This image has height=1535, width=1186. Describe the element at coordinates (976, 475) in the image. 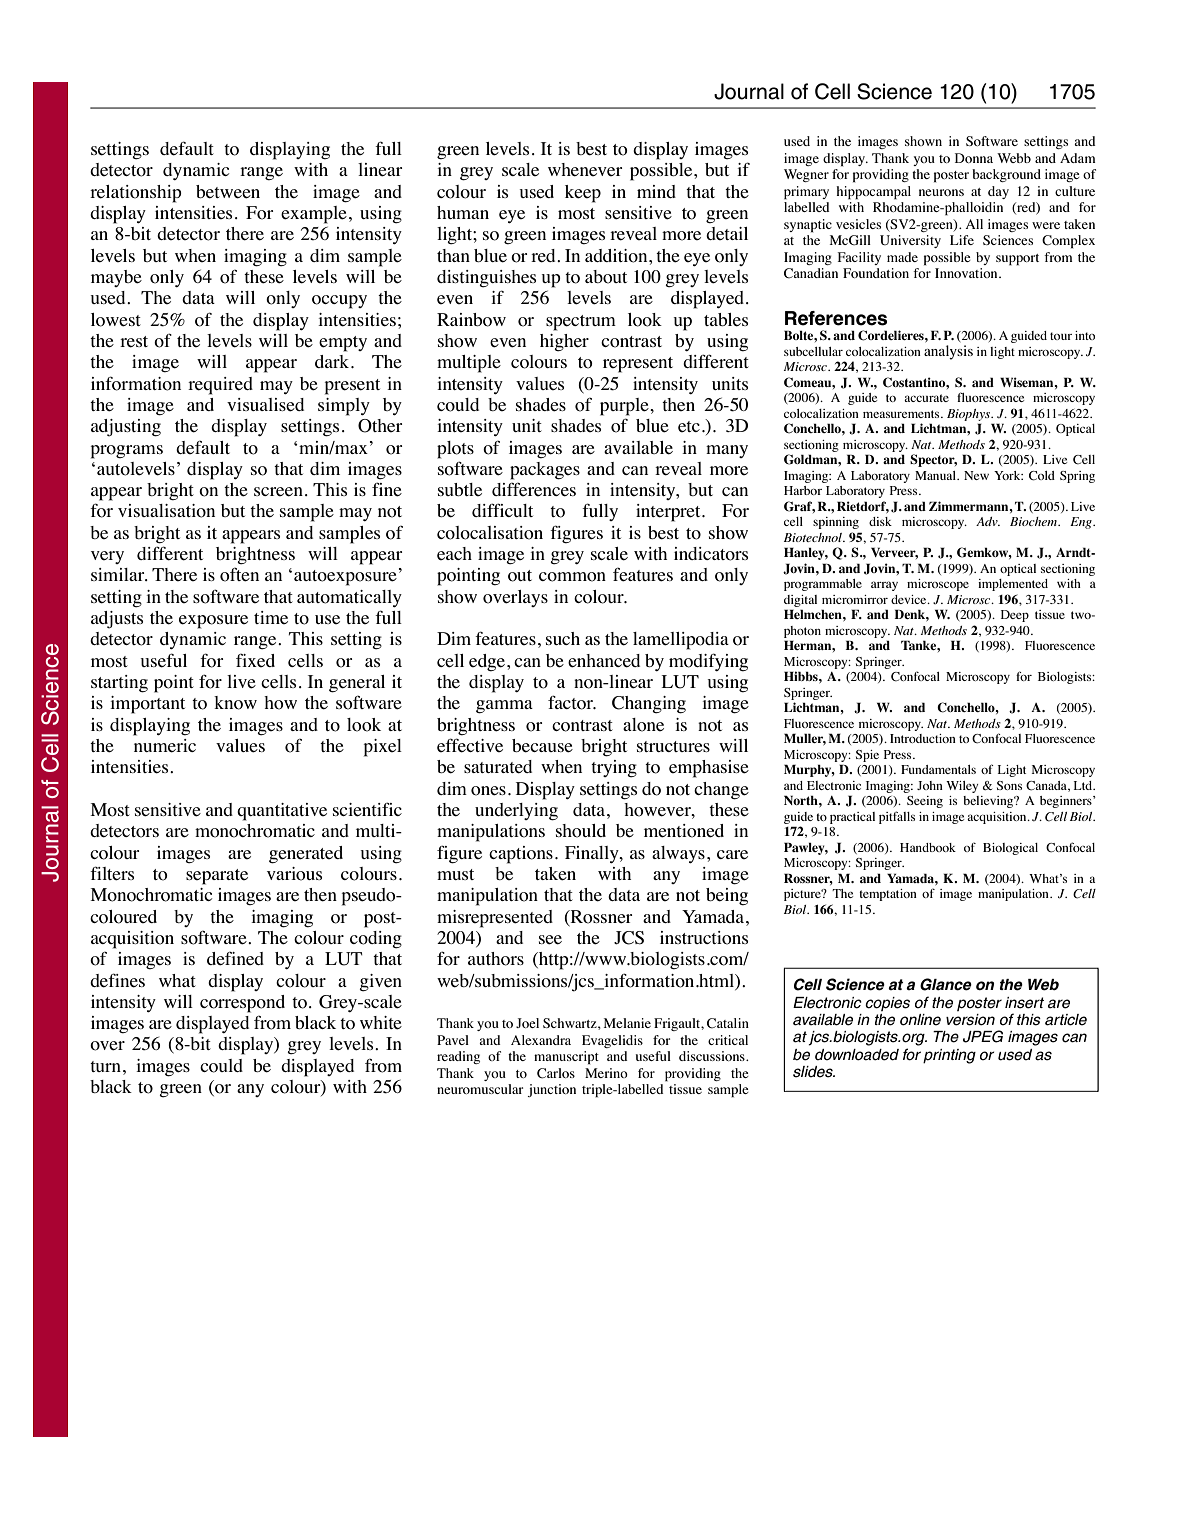

I see `New` at that location.
